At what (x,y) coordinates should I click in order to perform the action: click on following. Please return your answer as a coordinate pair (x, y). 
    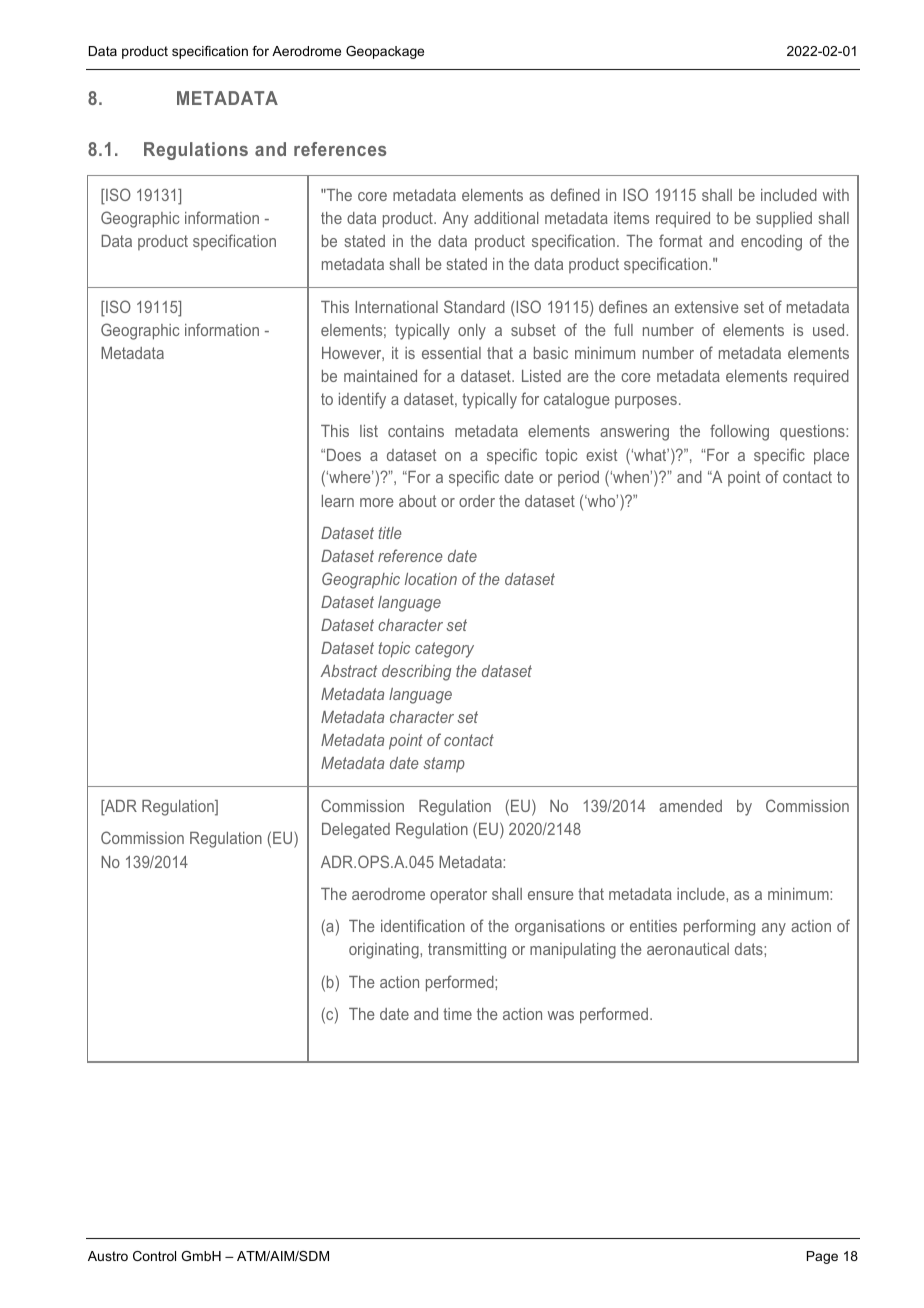
    Looking at the image, I should click on (739, 432).
